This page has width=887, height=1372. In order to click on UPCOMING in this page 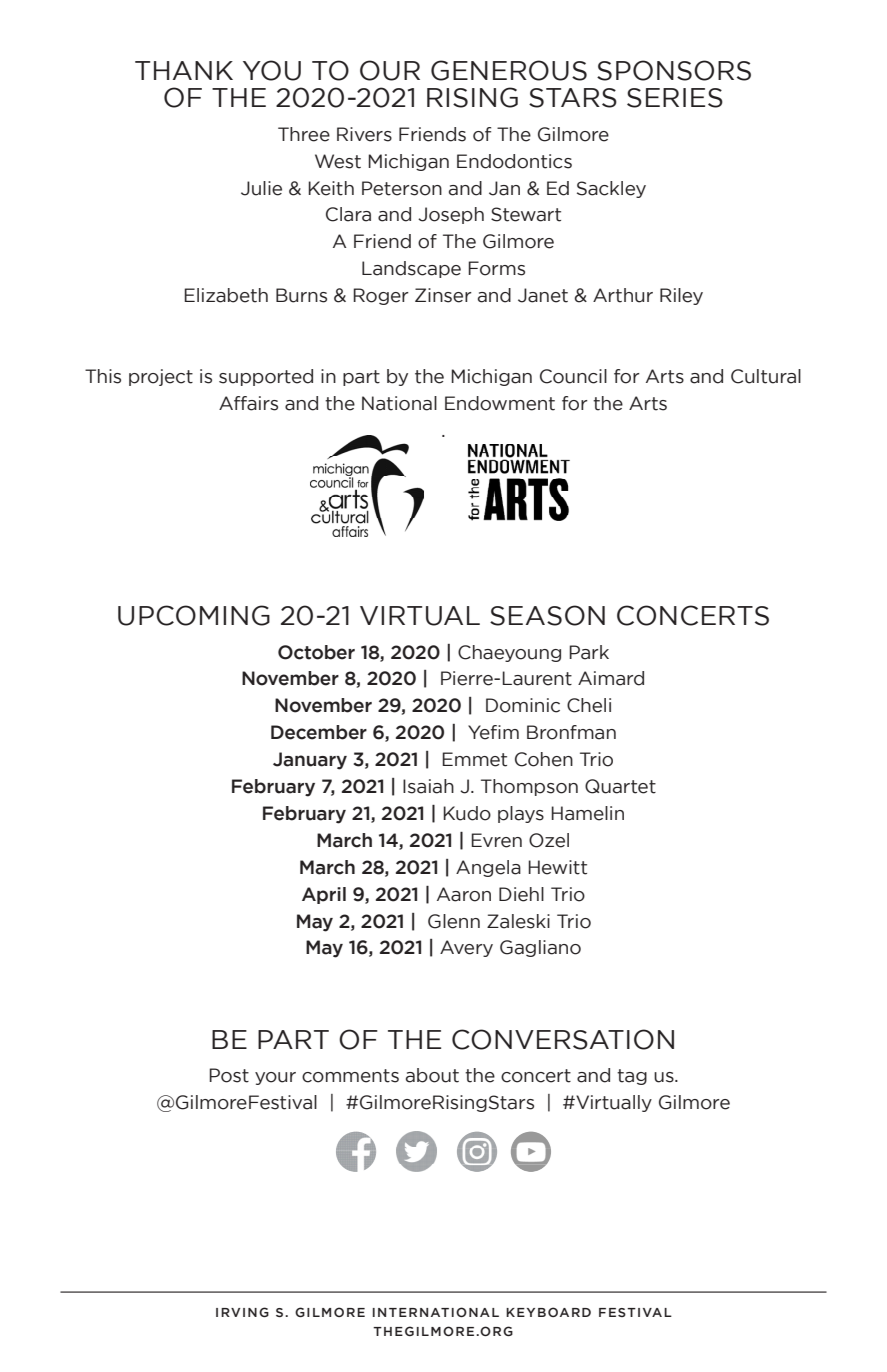, I will do `click(194, 615)`.
